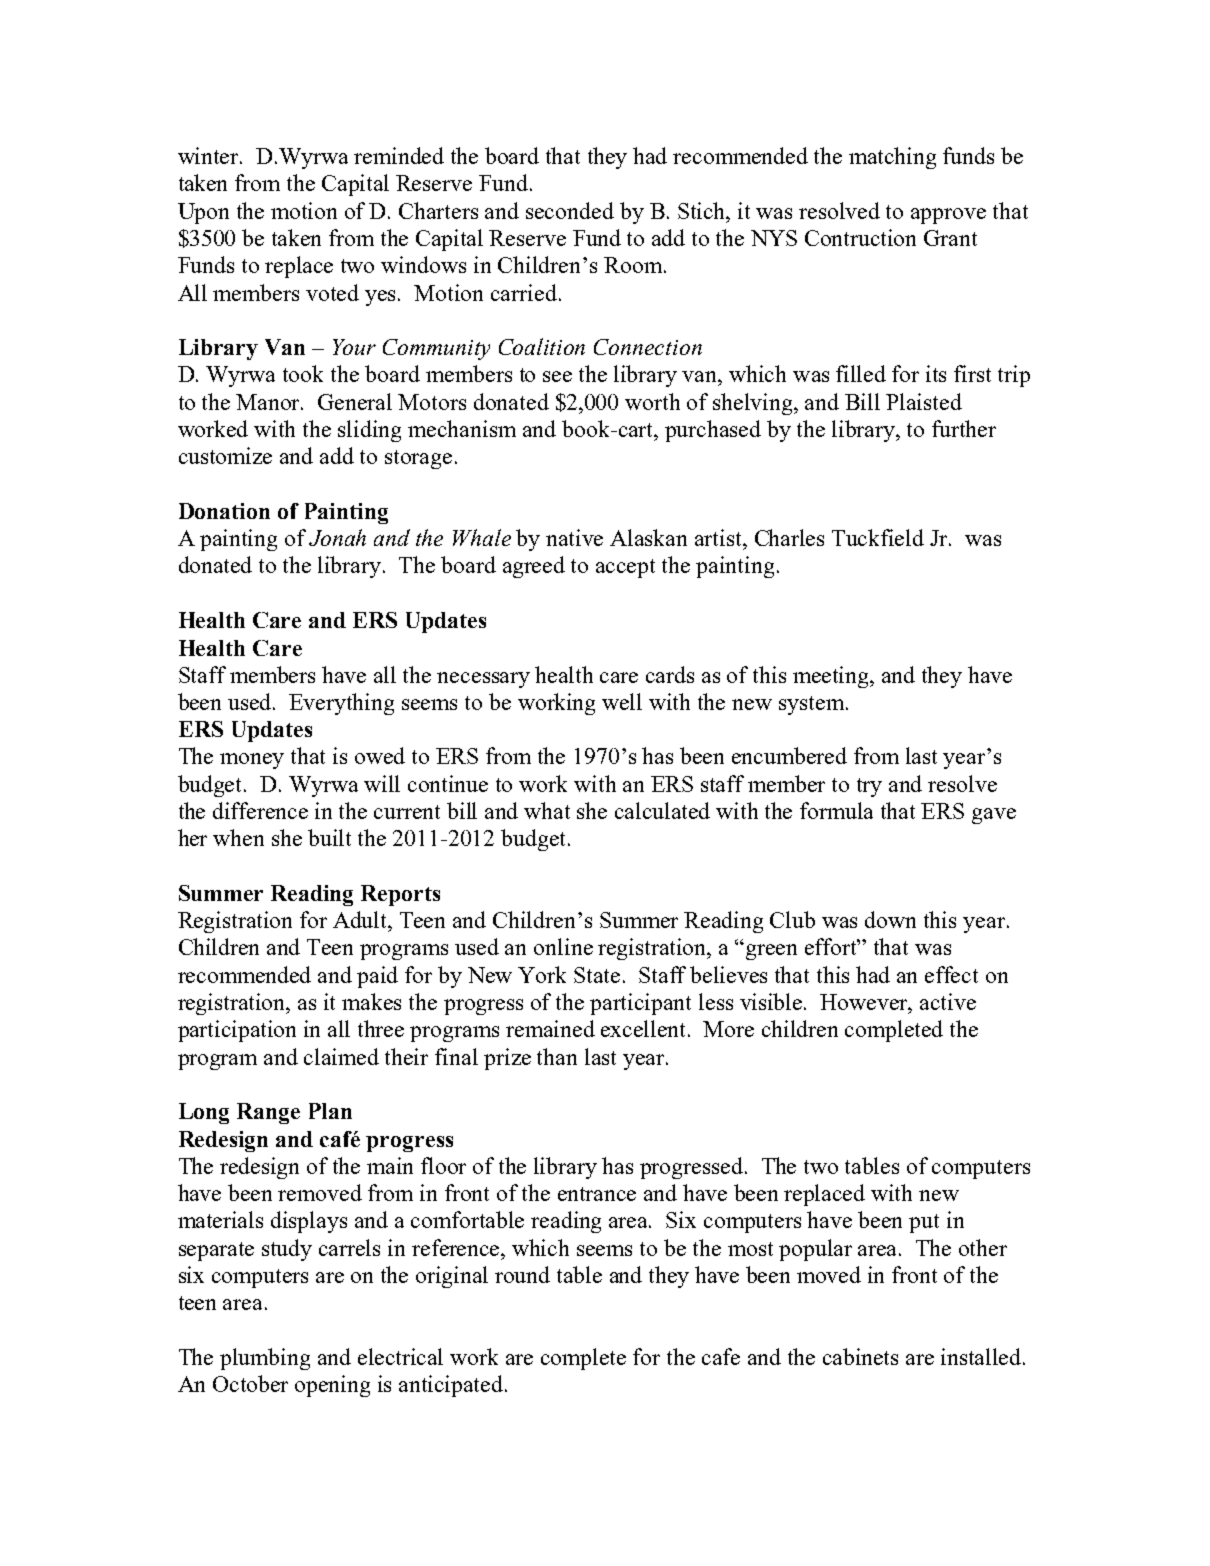  Describe the element at coordinates (869, 787) in the document. I see `try` at that location.
